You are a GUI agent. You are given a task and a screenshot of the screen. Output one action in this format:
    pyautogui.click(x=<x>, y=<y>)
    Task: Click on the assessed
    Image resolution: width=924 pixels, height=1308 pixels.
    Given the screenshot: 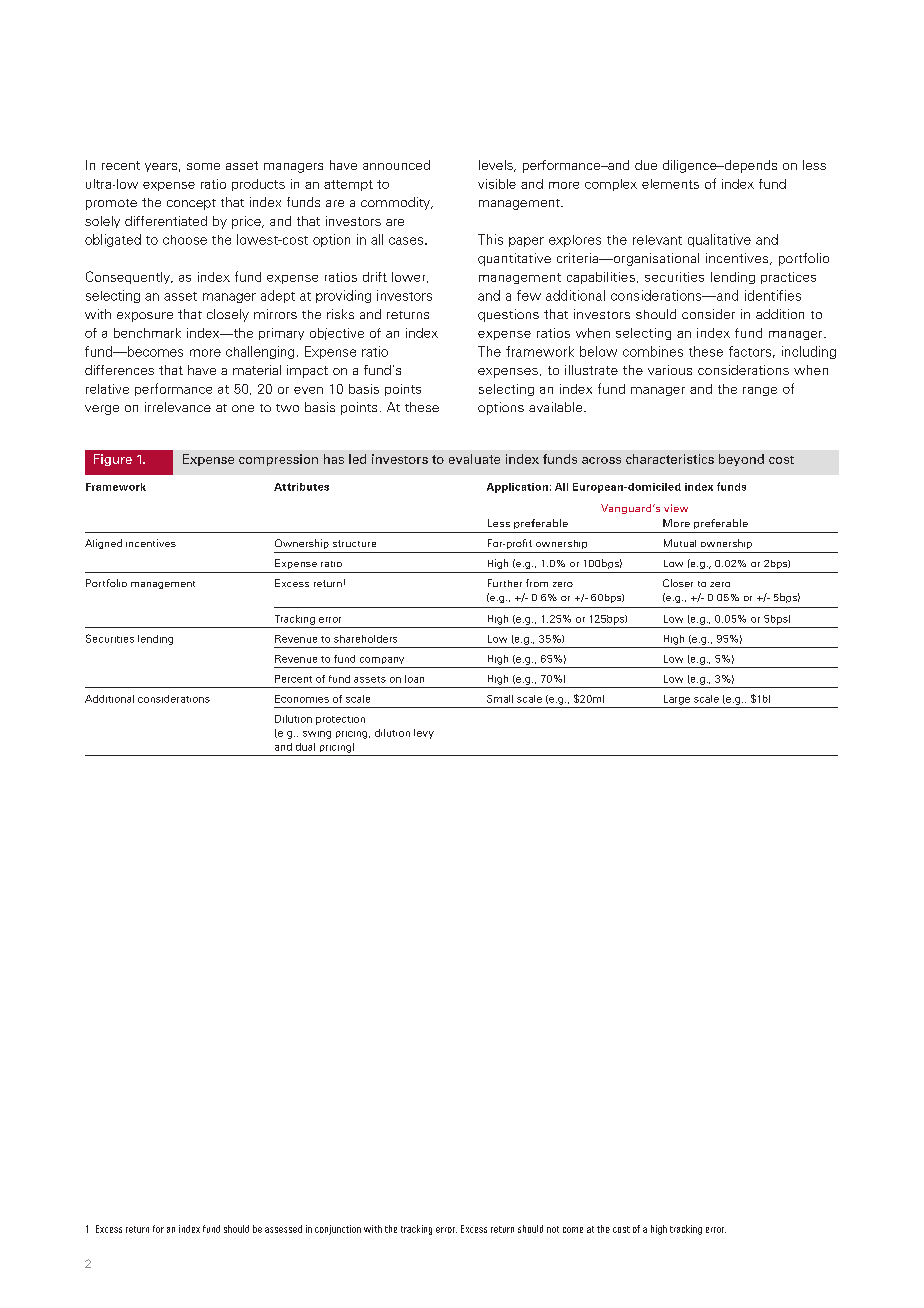 What is the action you would take?
    pyautogui.click(x=283, y=1229)
